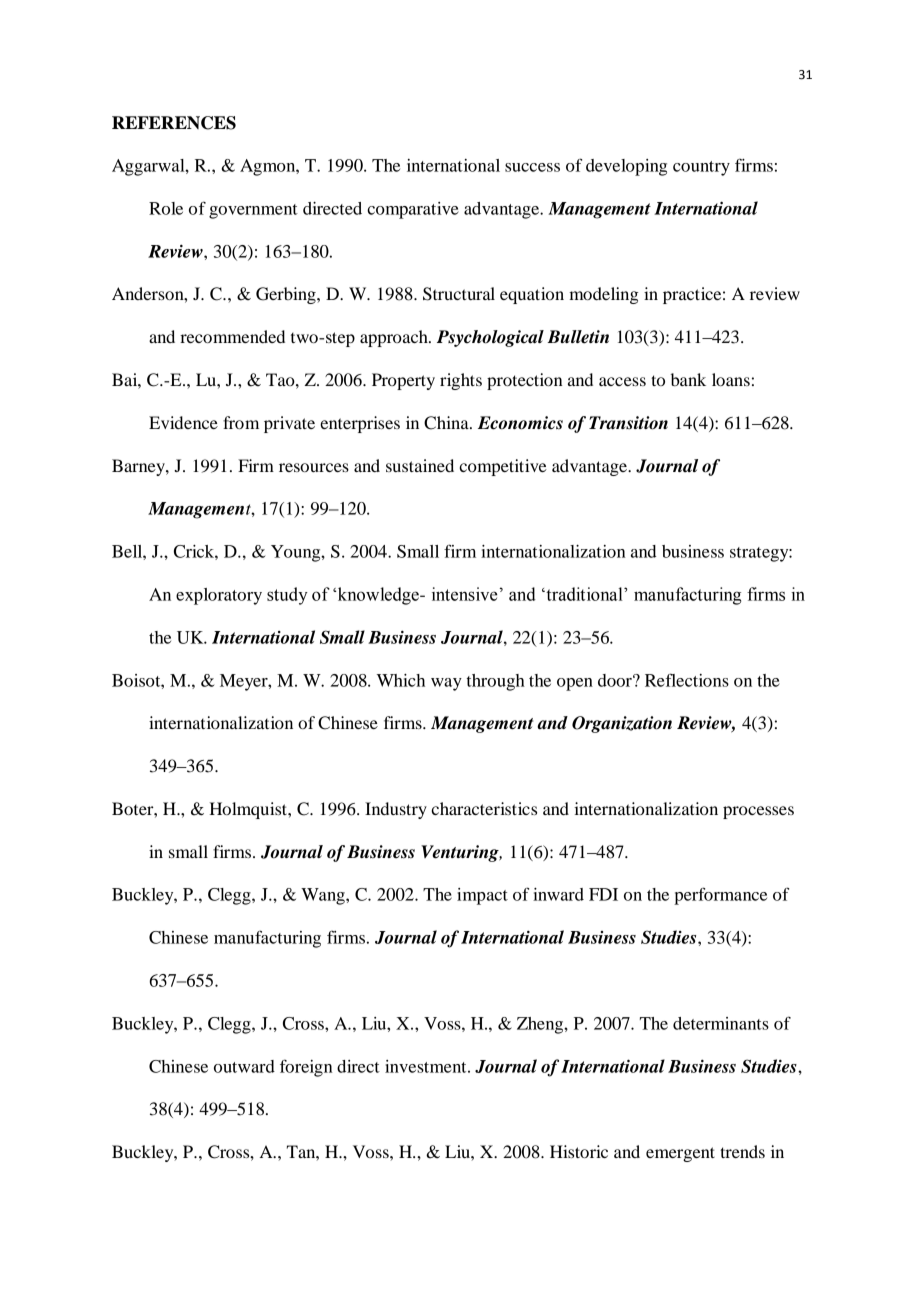 This page has height=1308, width=924. What do you see at coordinates (687, 680) in the page?
I see `Reflections` at bounding box center [687, 680].
